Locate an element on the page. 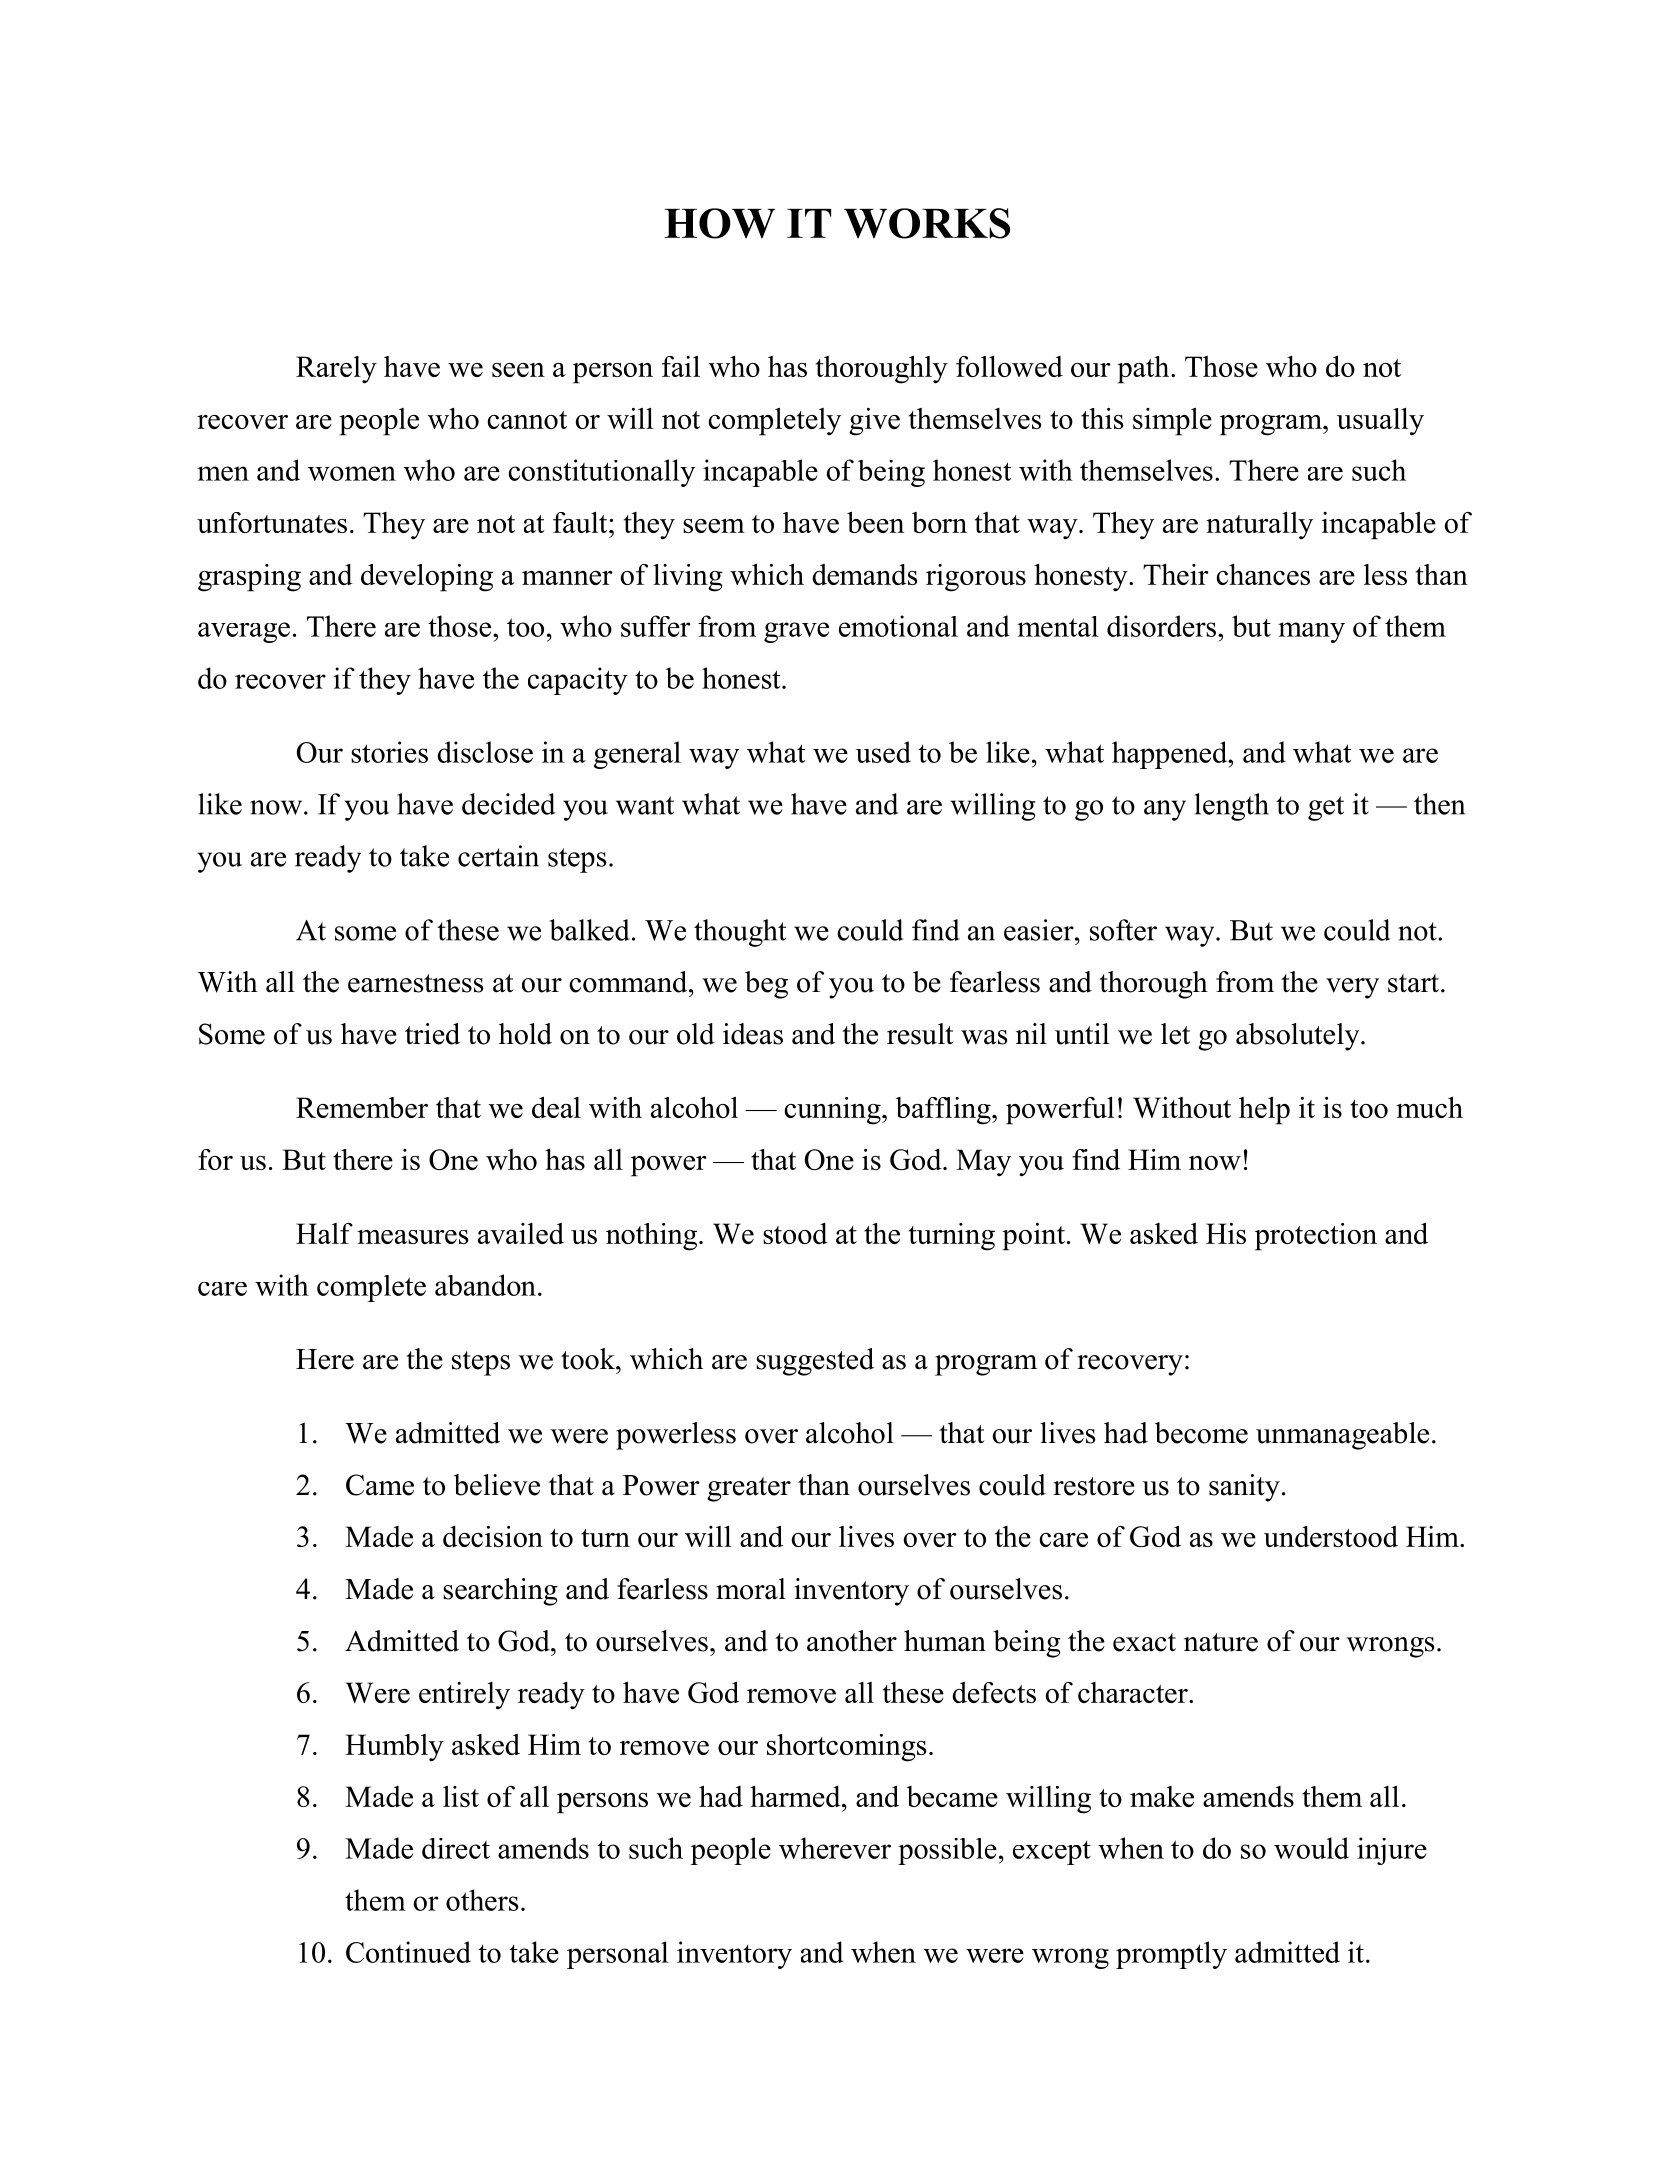  possible is located at coordinates (947, 1851).
